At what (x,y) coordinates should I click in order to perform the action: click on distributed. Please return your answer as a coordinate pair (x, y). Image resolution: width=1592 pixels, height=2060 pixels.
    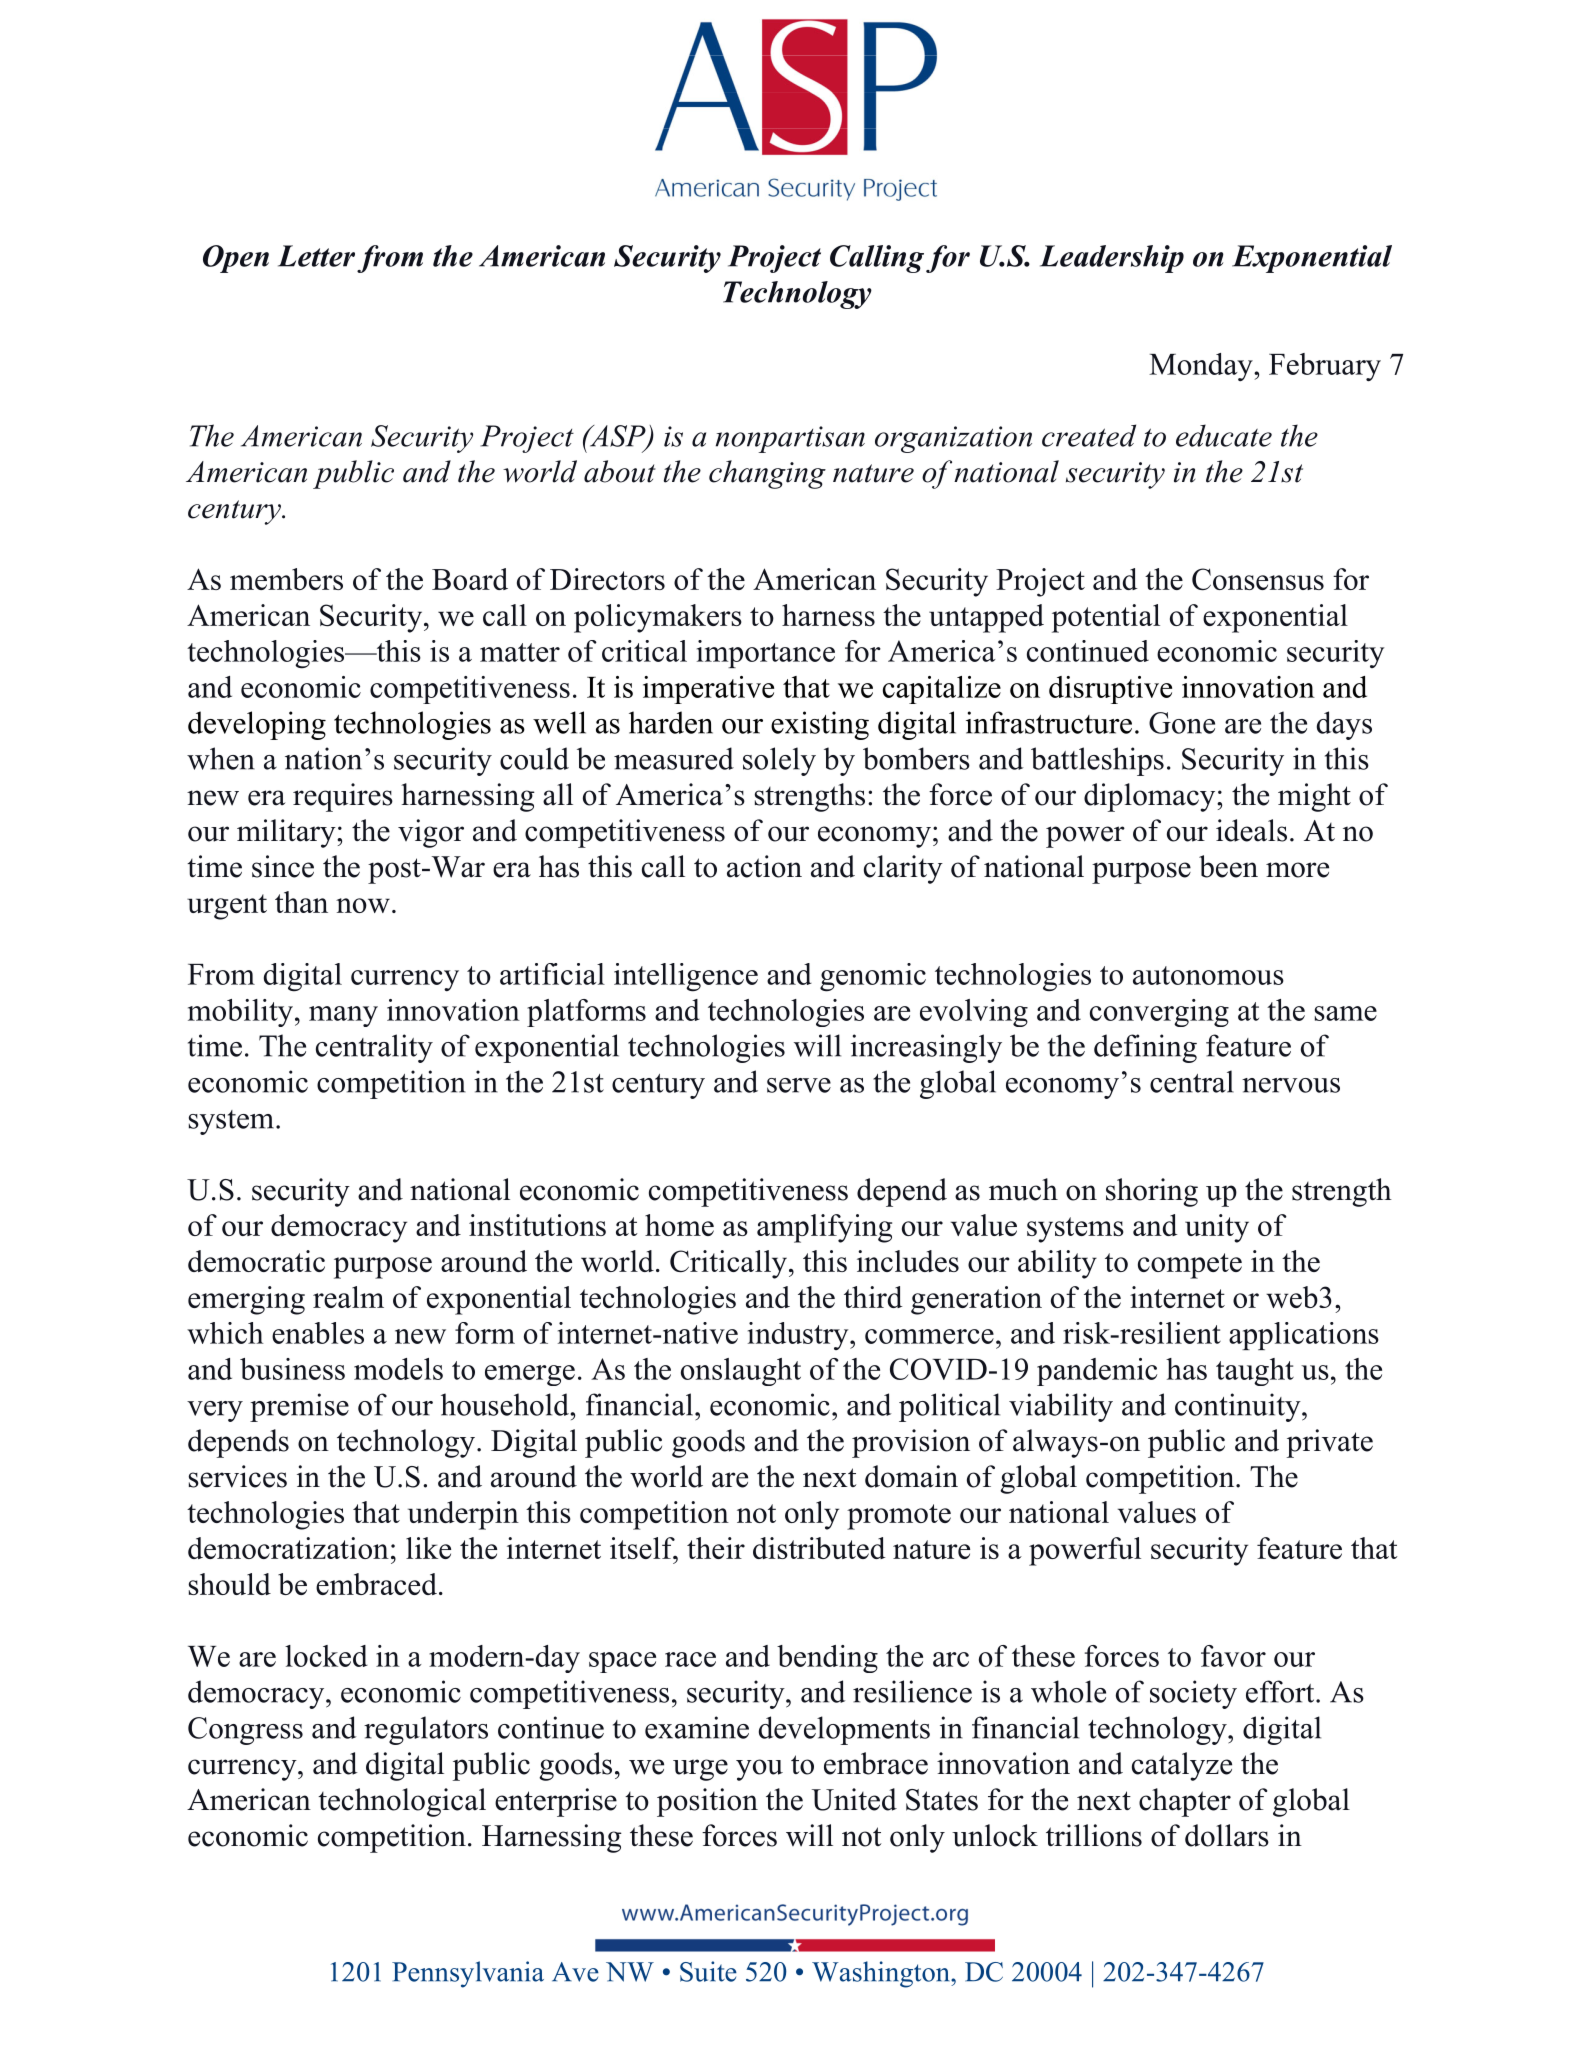
    Looking at the image, I should click on (819, 1548).
